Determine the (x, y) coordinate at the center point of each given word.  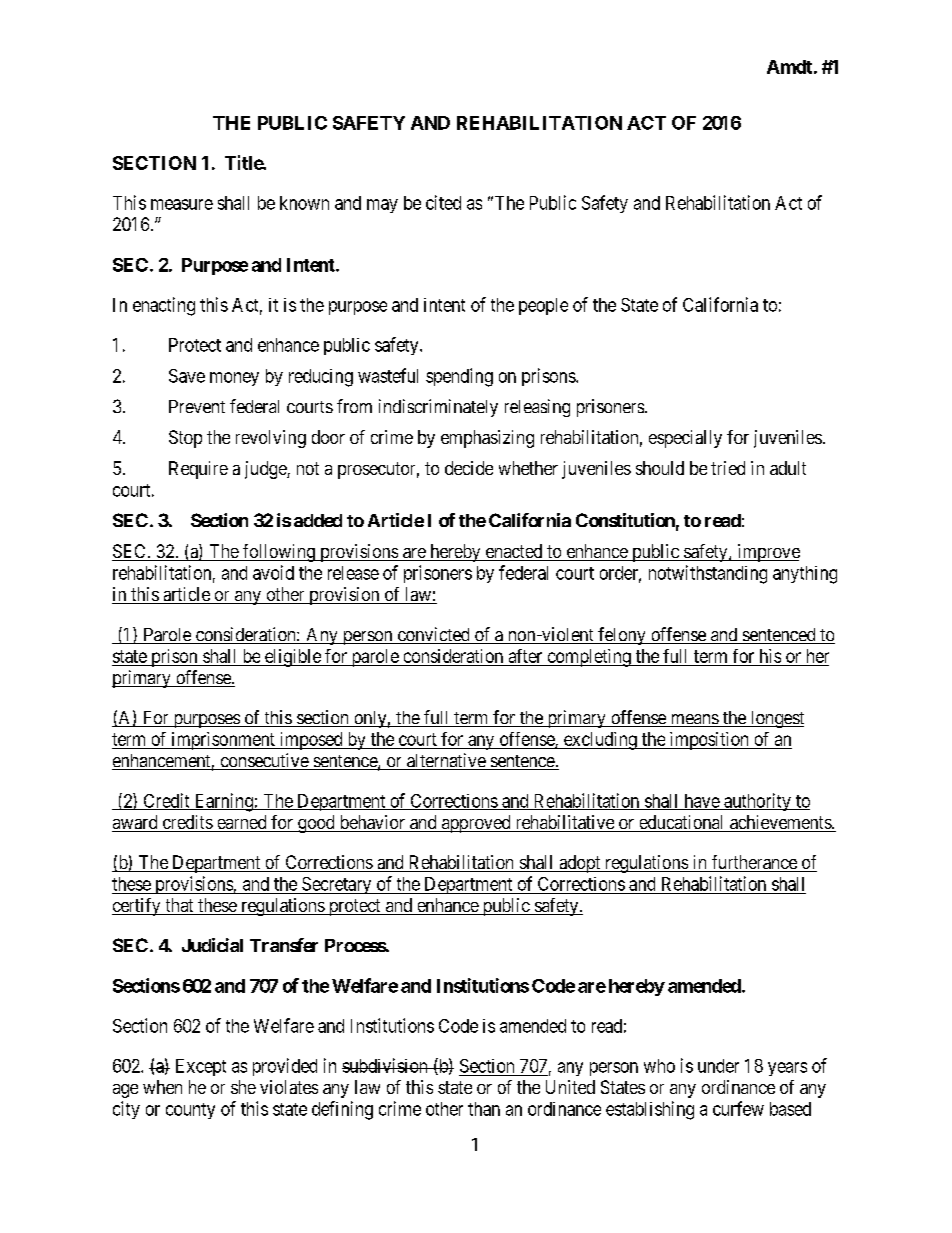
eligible (292, 658)
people (543, 306)
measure (182, 204)
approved (476, 824)
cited (443, 202)
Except (201, 1067)
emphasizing (487, 439)
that (179, 906)
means (694, 720)
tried (728, 468)
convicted (433, 635)
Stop (185, 439)
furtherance (754, 863)
